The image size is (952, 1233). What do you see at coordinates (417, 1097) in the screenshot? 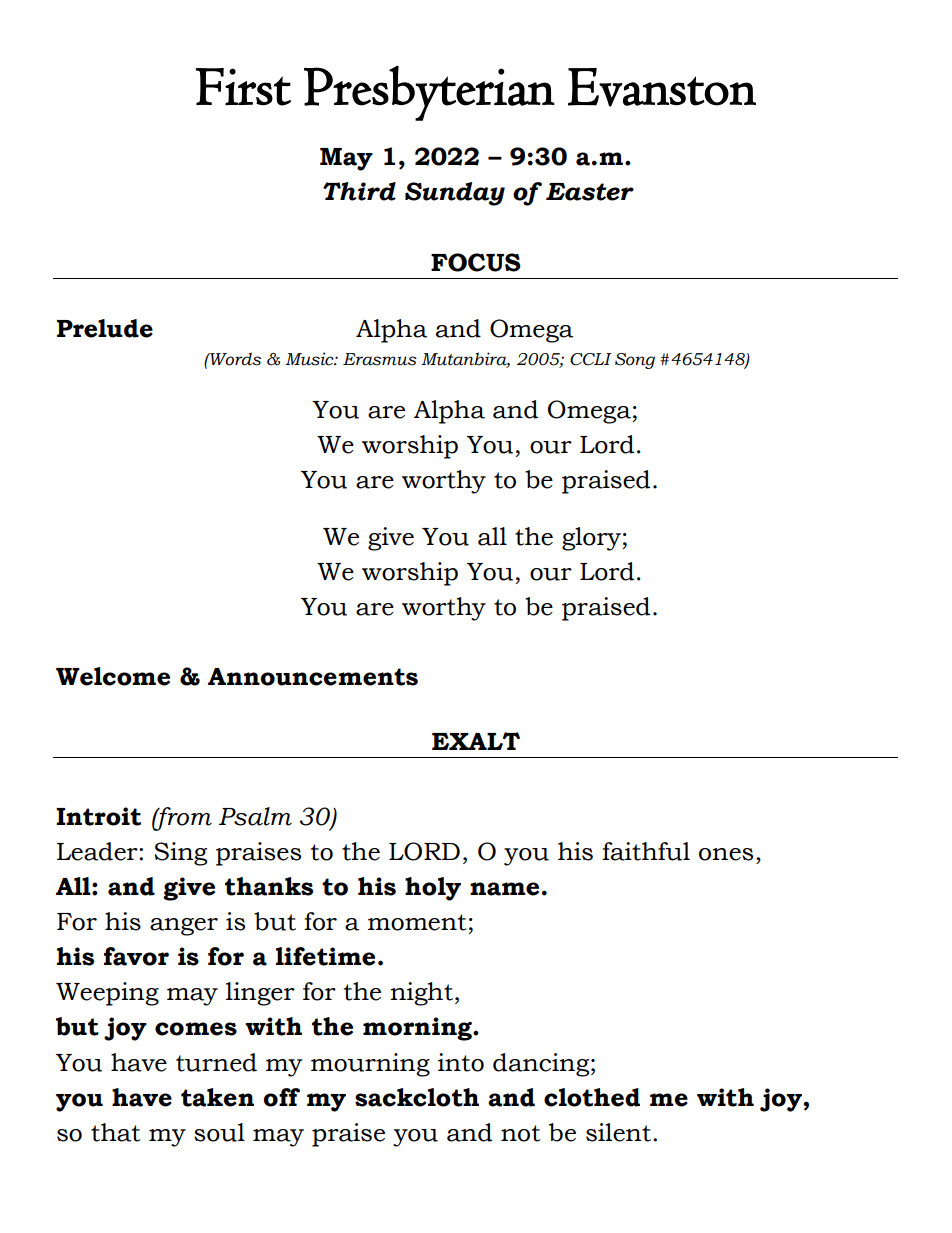
I see `sackcloth` at bounding box center [417, 1097].
